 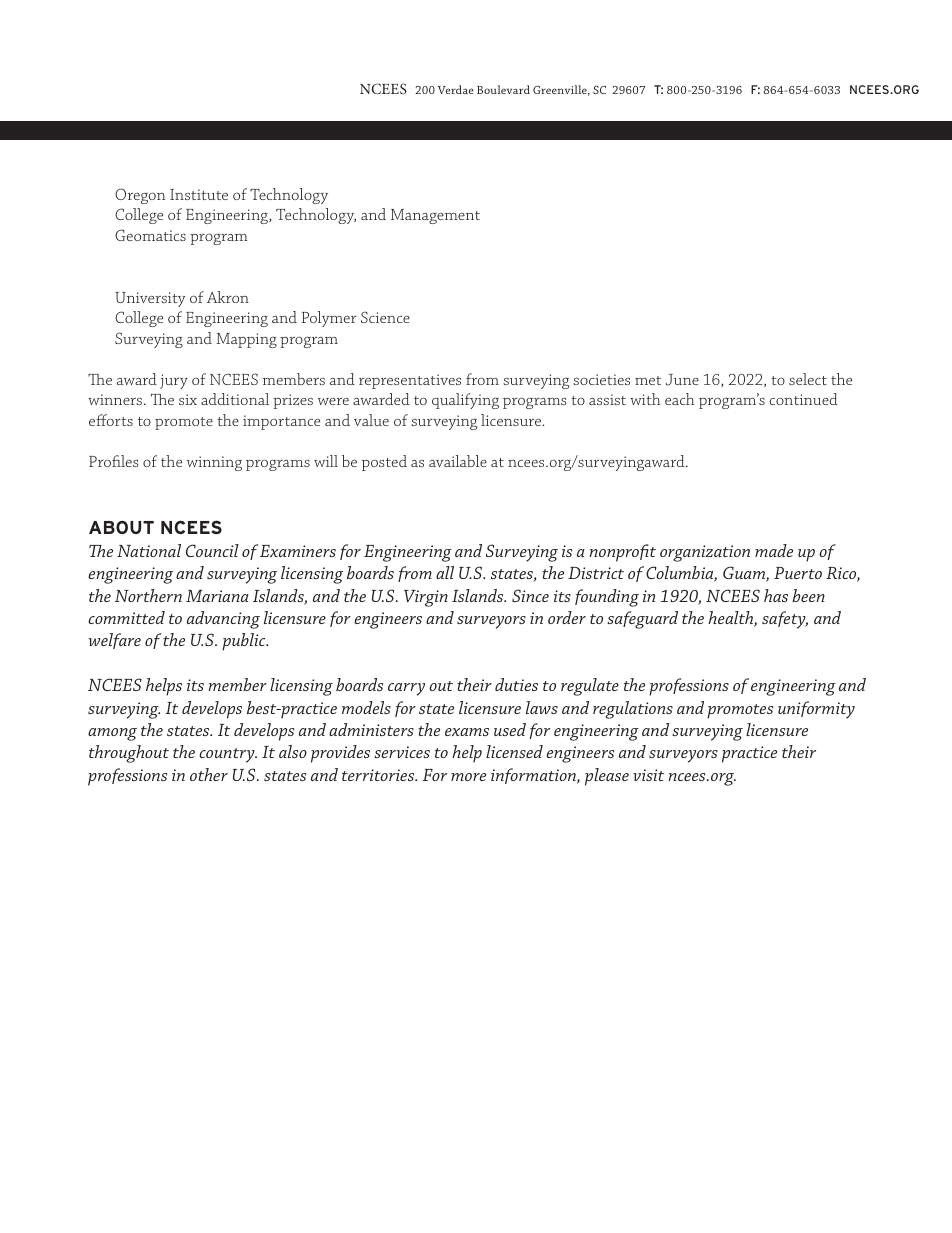 I want to click on June, so click(x=682, y=380).
